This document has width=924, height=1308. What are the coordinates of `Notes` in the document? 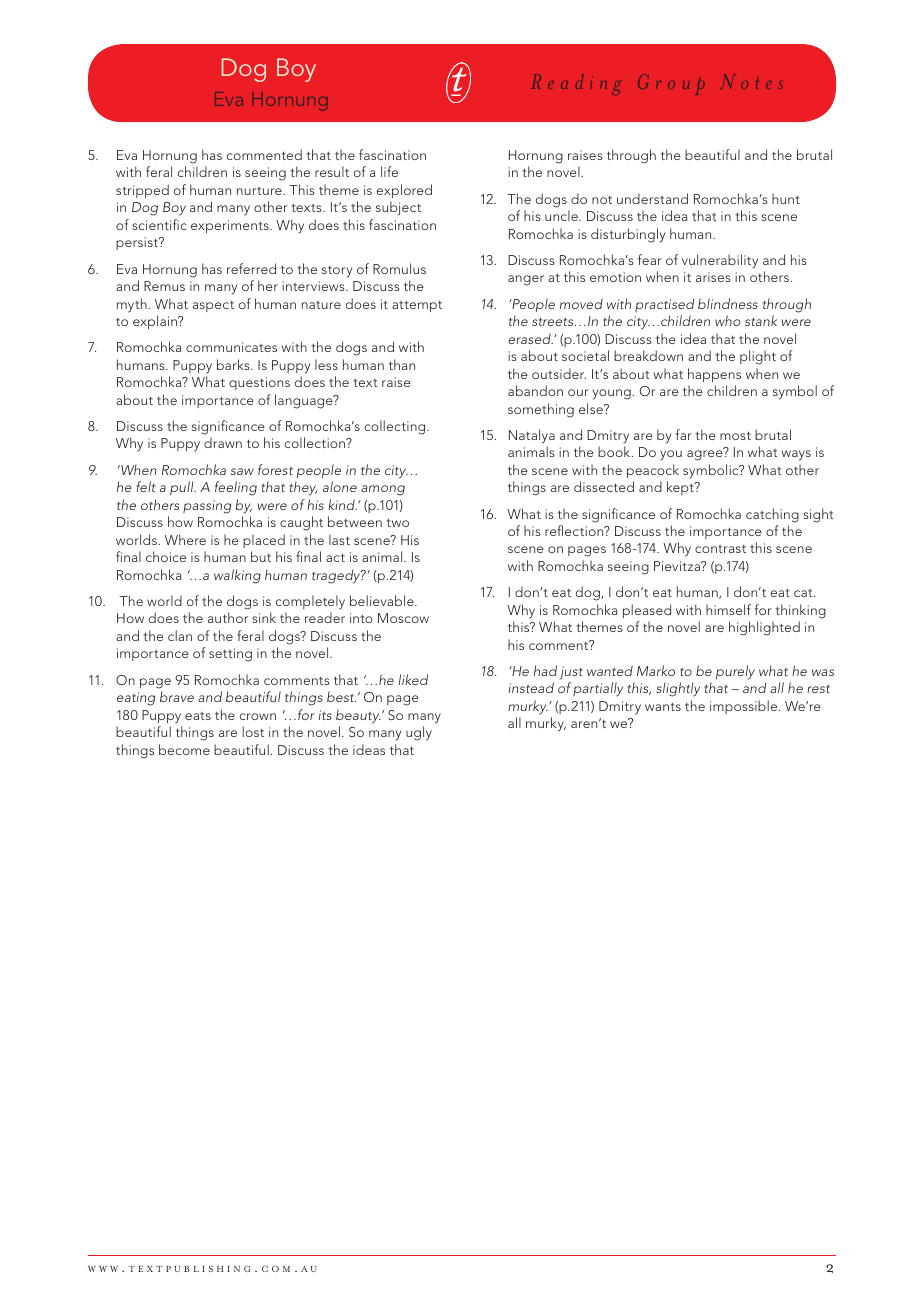 It's located at (751, 81).
